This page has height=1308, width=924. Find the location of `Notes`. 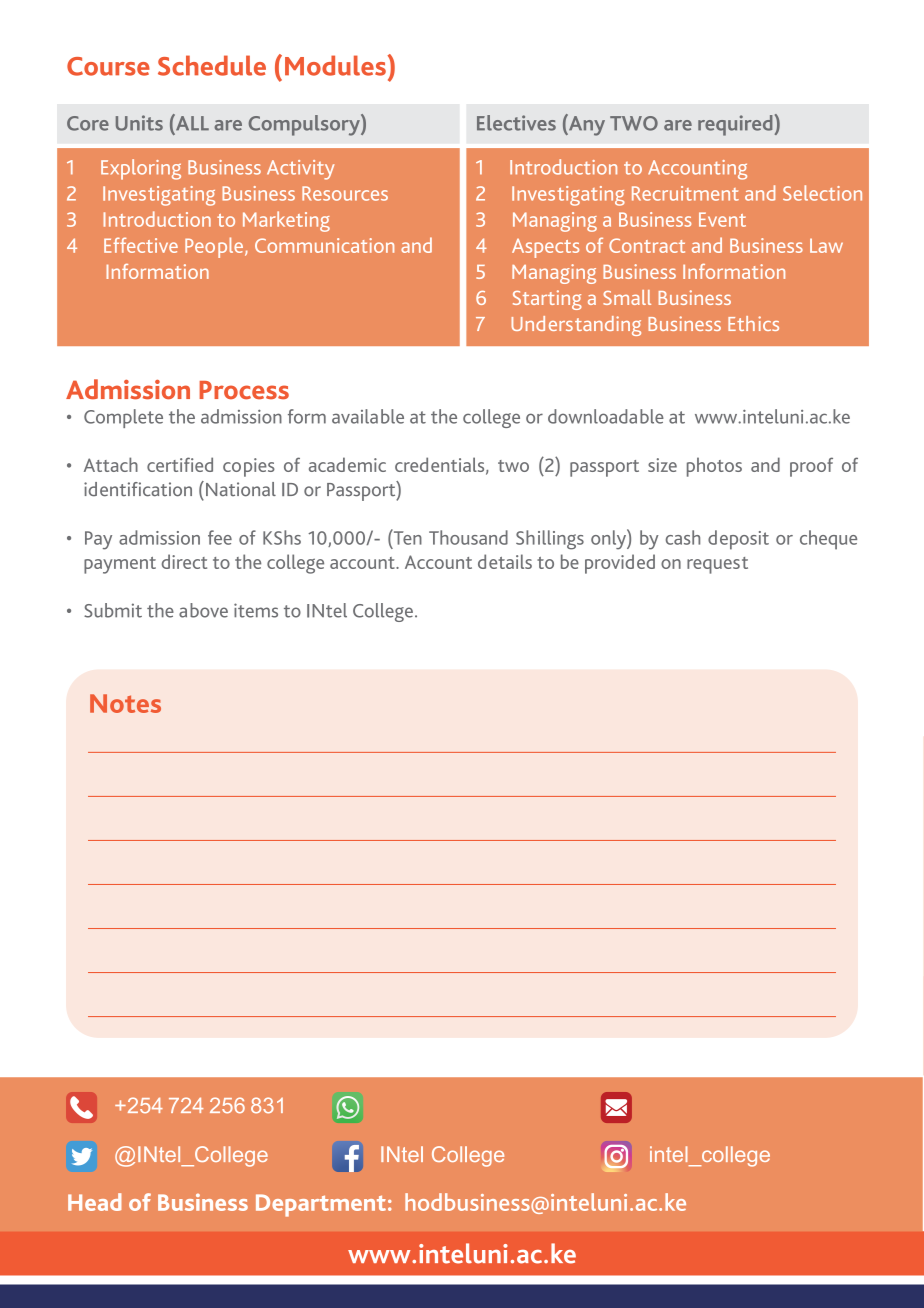

Notes is located at coordinates (125, 703).
